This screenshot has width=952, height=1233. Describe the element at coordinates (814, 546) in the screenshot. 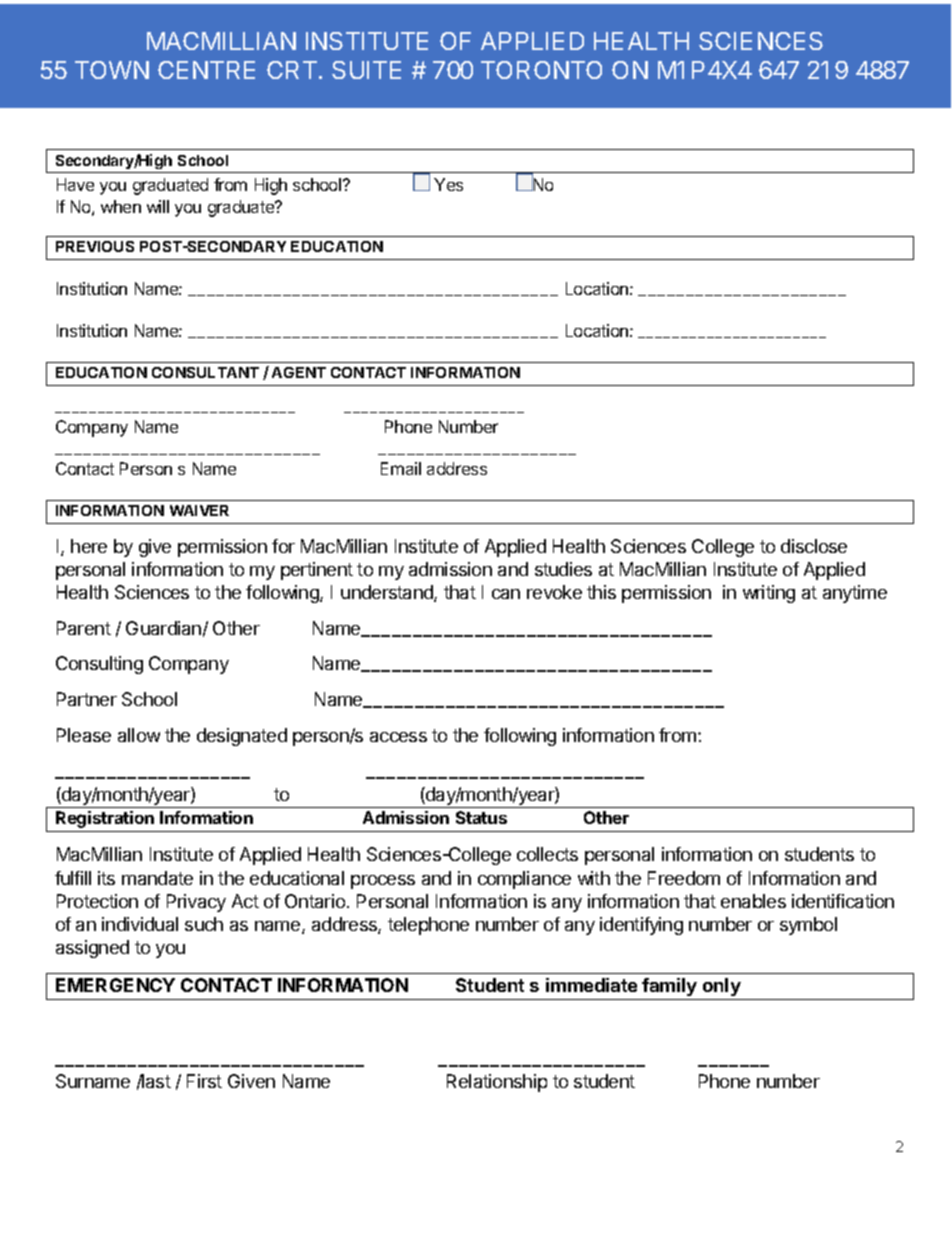

I see `disclose` at that location.
